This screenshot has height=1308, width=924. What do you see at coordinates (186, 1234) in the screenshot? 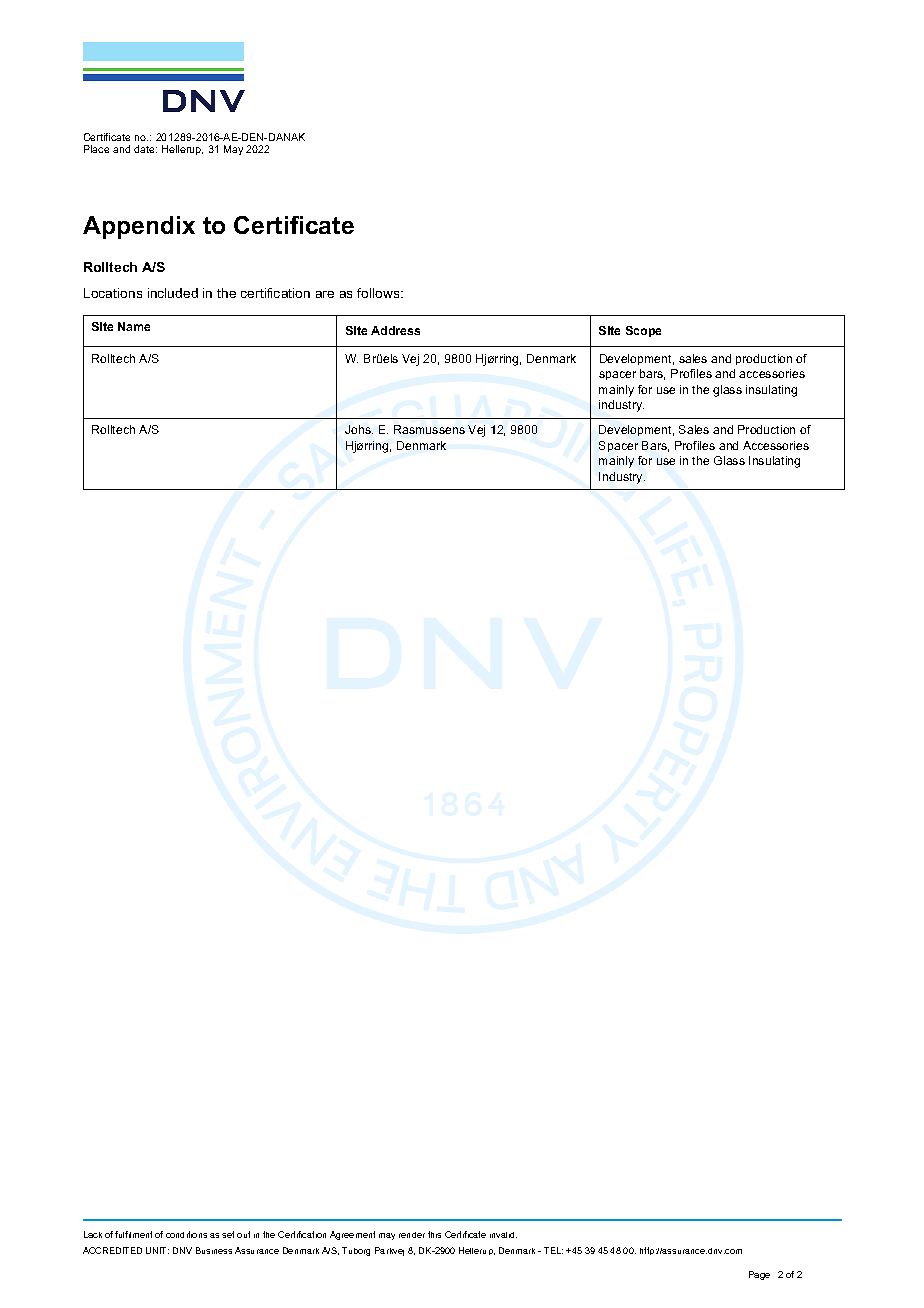
I see `conditions` at bounding box center [186, 1234].
